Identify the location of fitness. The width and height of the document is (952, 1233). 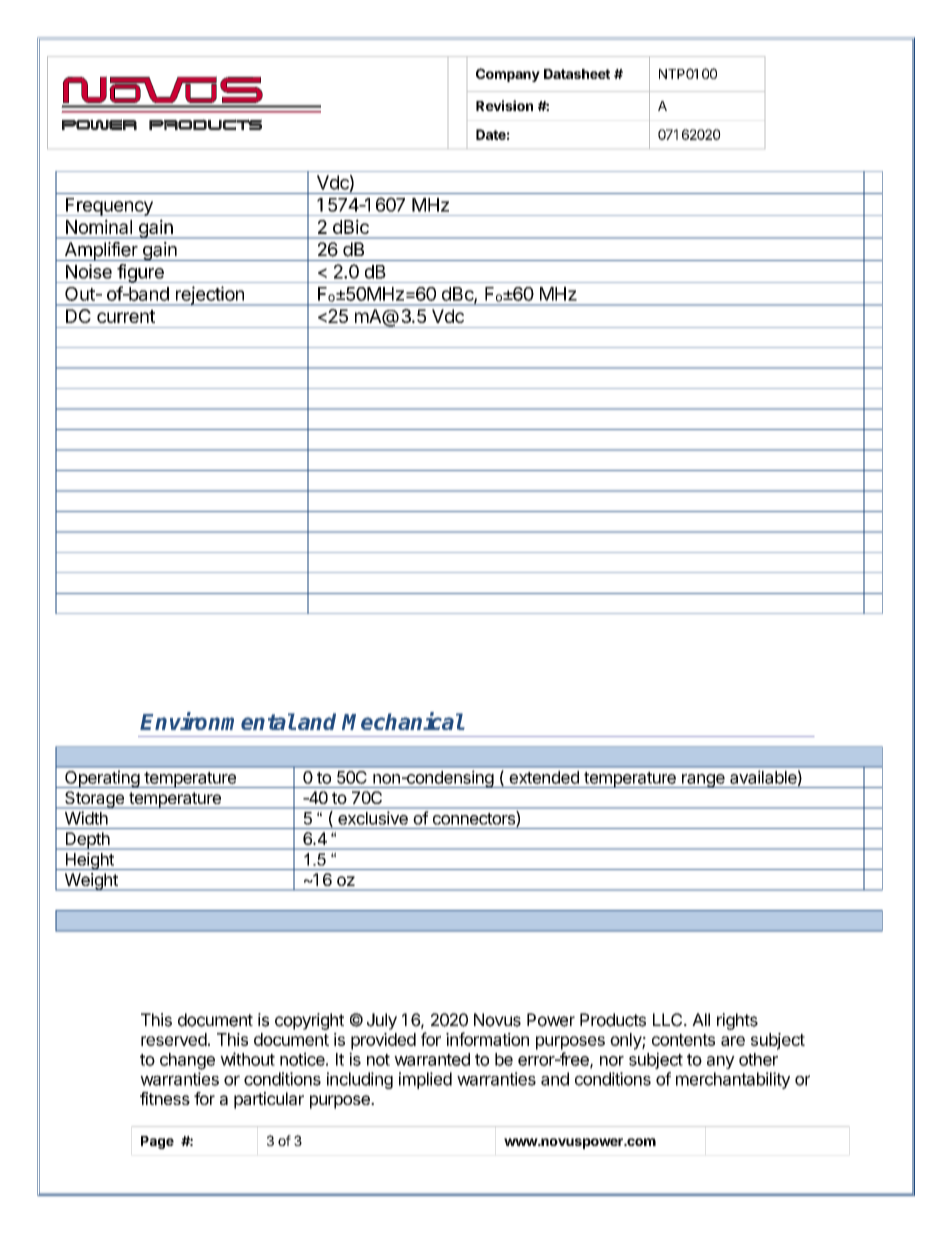
(165, 1098).
